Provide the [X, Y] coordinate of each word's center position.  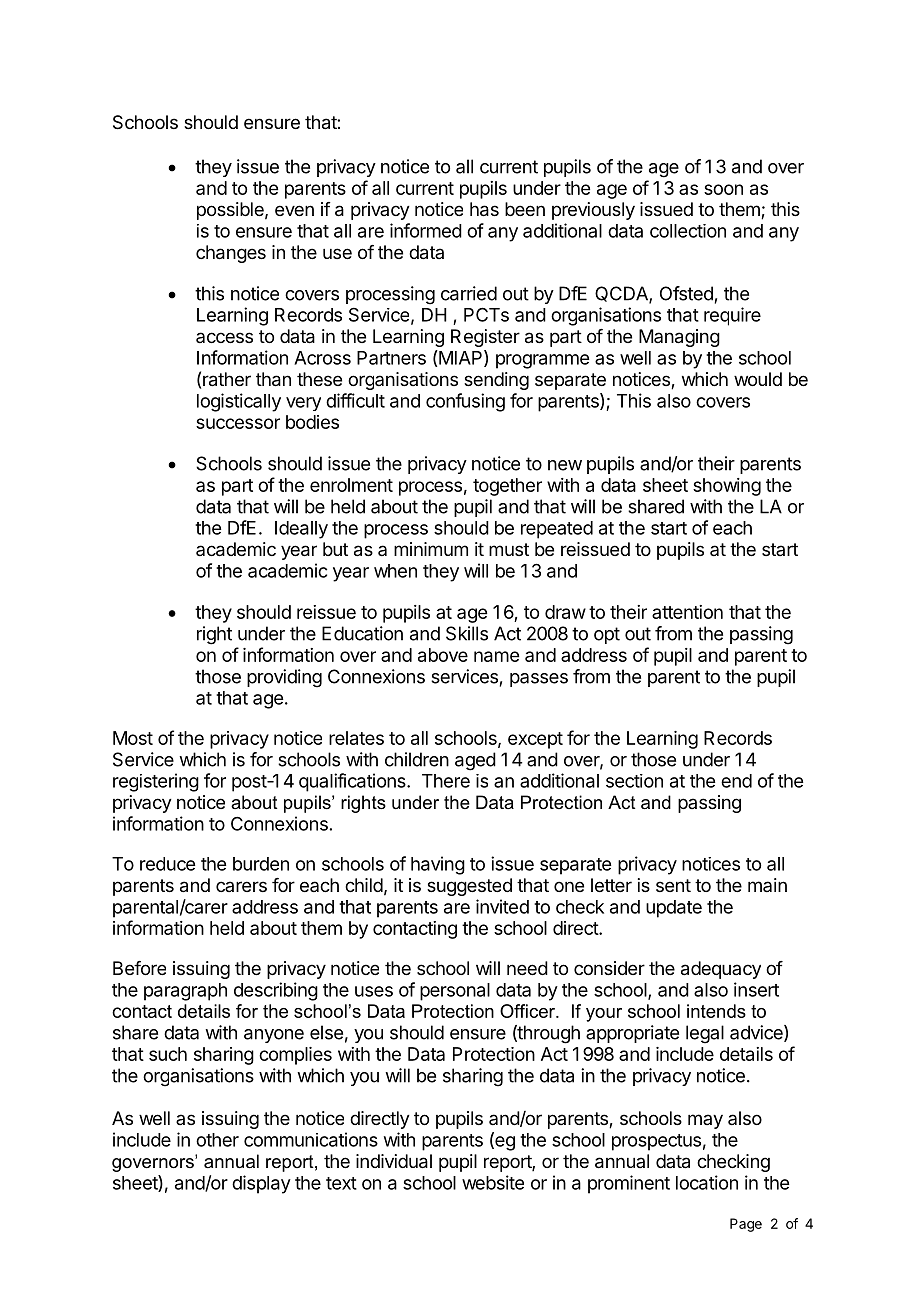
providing [284, 678]
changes [231, 254]
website [493, 1182]
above [443, 655]
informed [426, 230]
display [261, 1184]
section [634, 781]
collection [688, 231]
